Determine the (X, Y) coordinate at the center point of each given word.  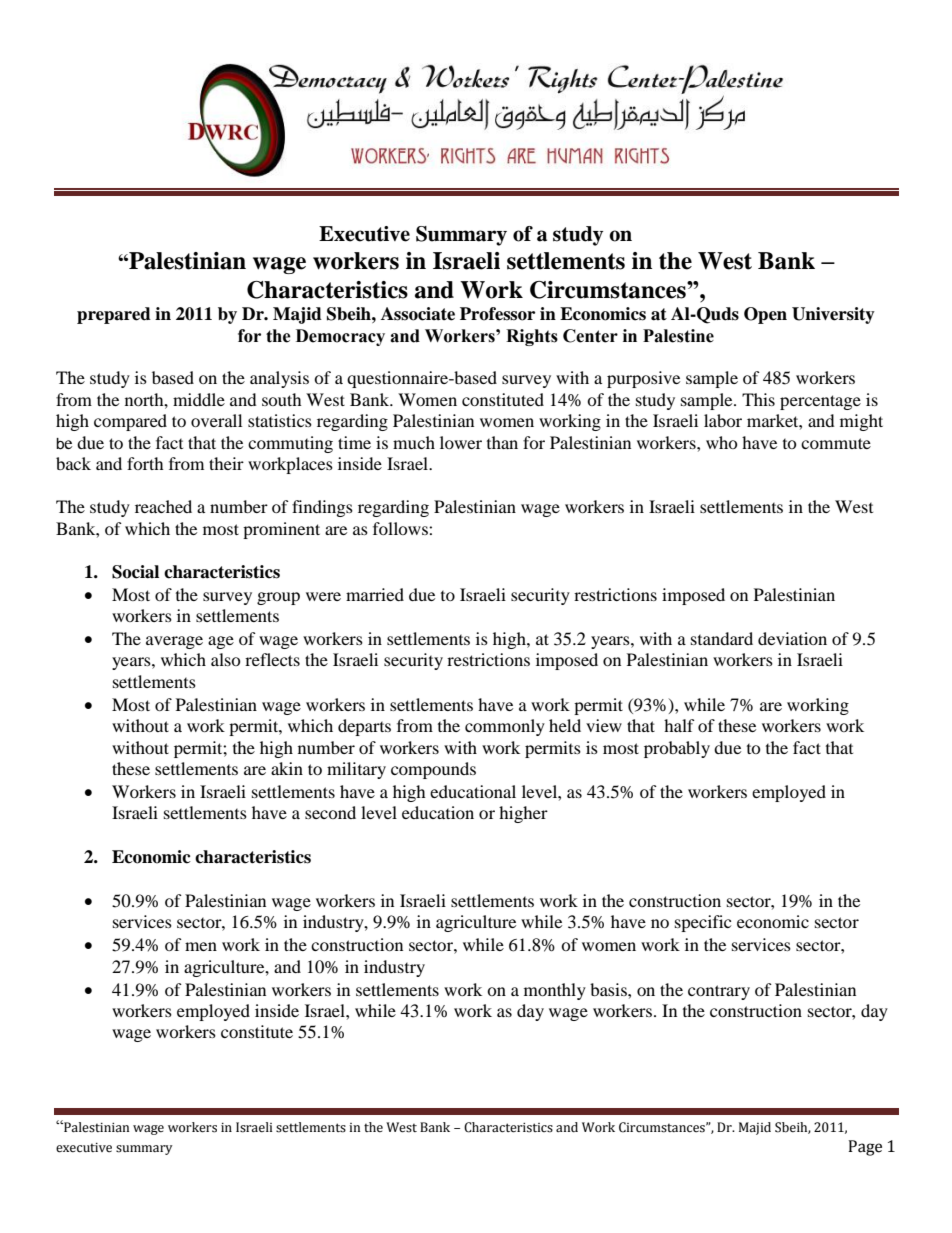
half (679, 725)
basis (609, 989)
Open (765, 315)
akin (287, 768)
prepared (114, 315)
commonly (505, 727)
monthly (555, 991)
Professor (497, 314)
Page (865, 1148)
